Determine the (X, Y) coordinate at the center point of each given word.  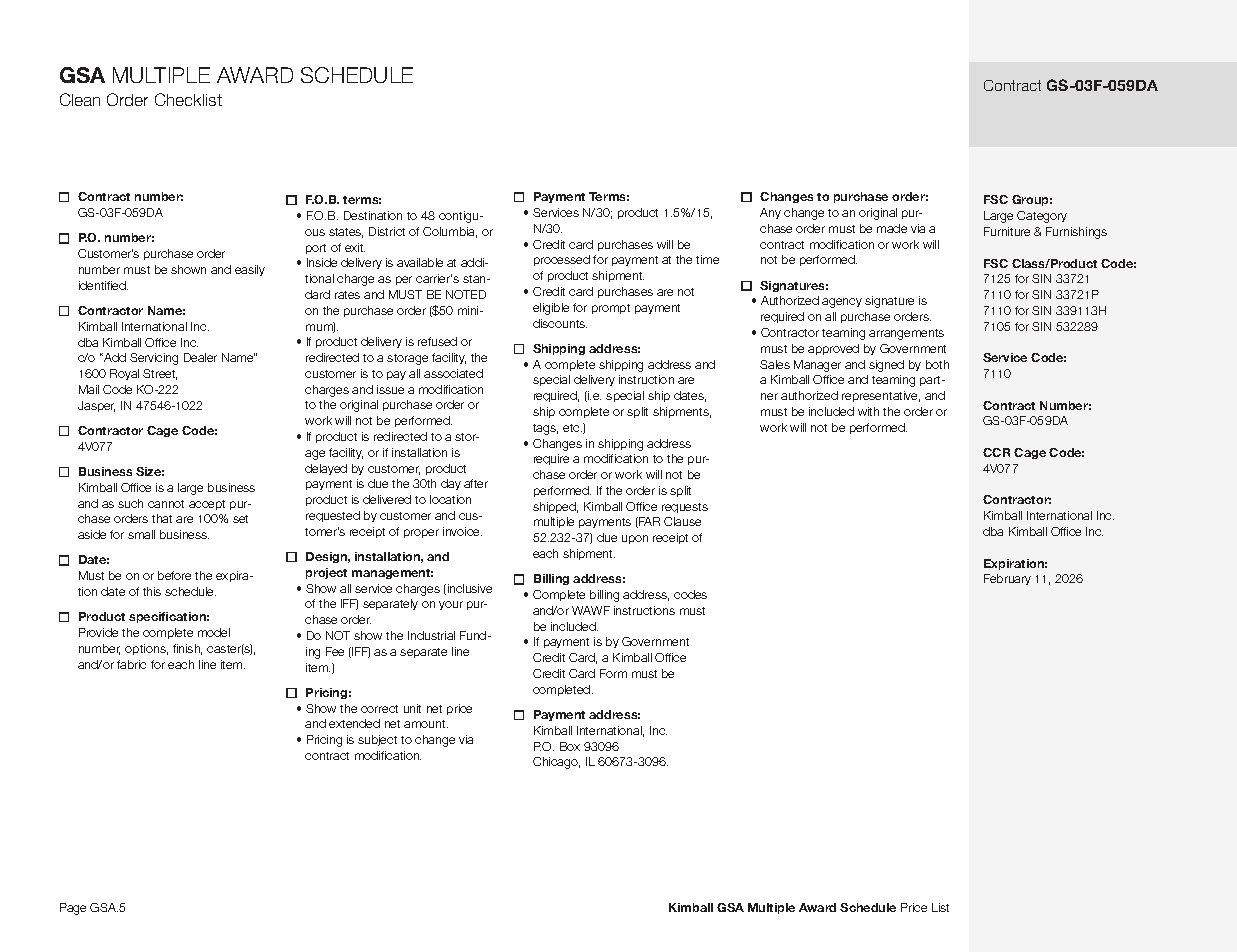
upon (635, 539)
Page (73, 909)
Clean (80, 99)
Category (1042, 217)
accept (207, 505)
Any (770, 213)
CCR (996, 452)
